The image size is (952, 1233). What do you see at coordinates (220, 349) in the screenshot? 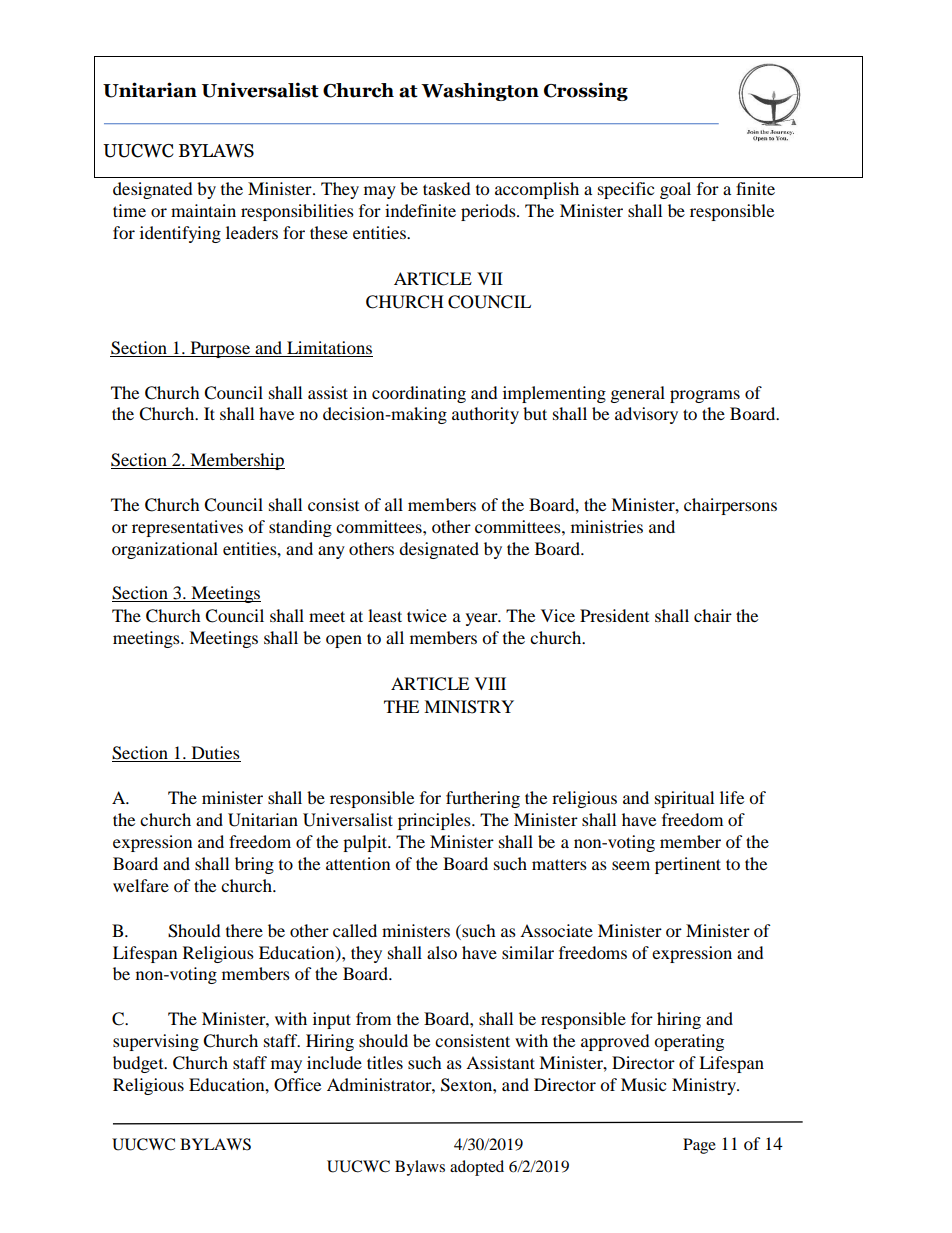
I see `Purpose` at bounding box center [220, 349].
